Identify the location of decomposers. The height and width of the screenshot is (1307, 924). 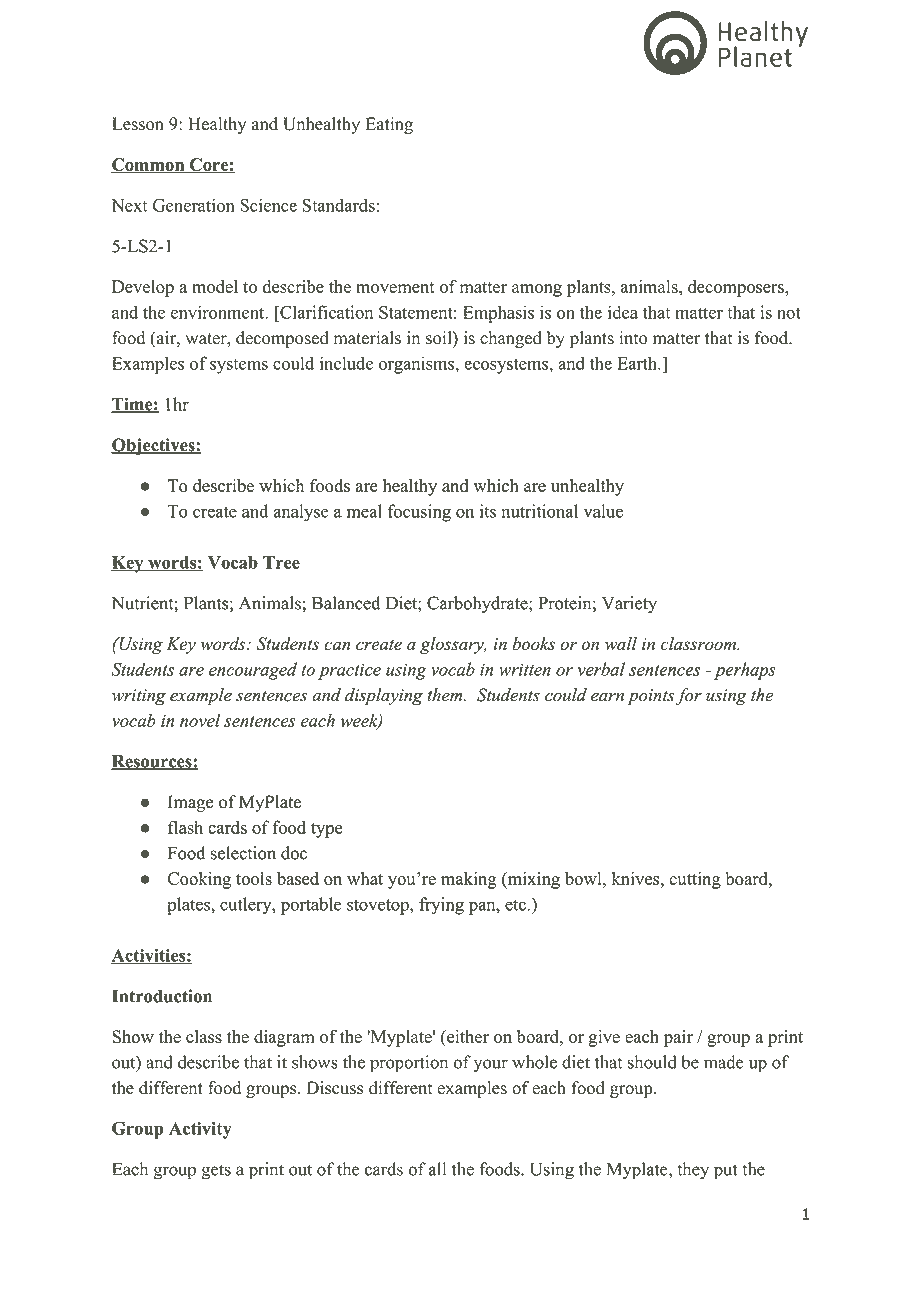
(737, 288).
